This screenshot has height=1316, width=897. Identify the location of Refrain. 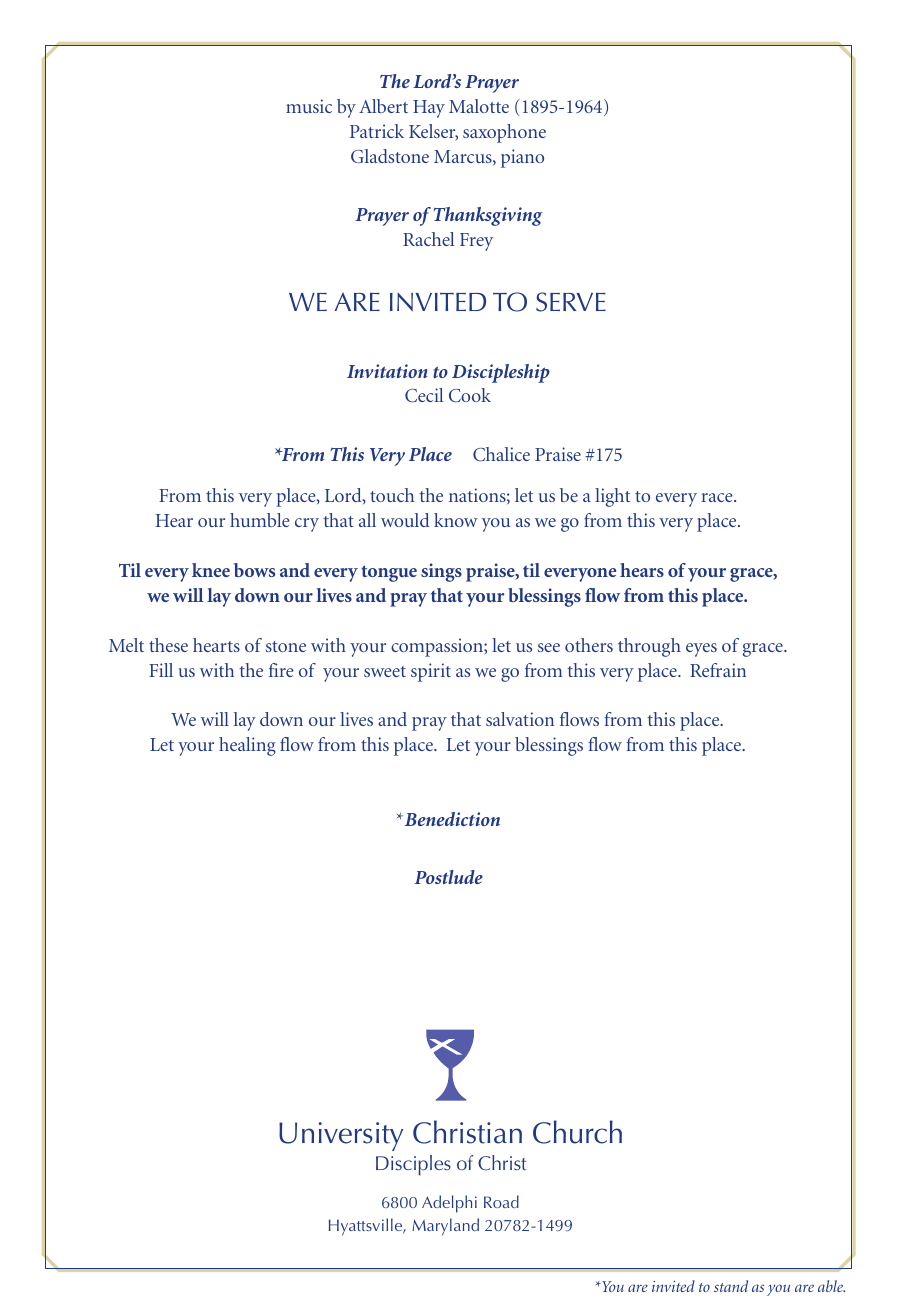
(718, 670).
